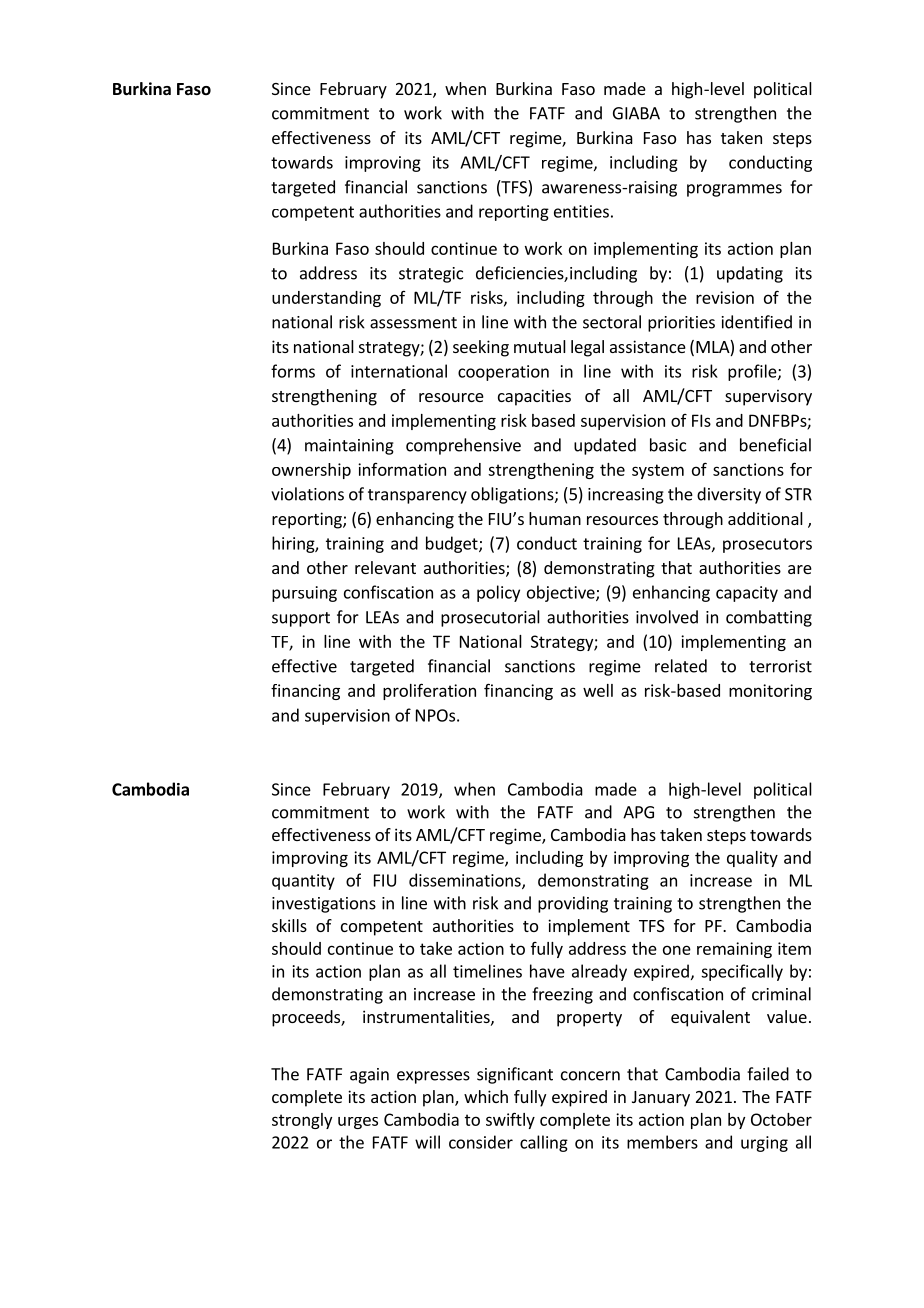 The image size is (924, 1308). What do you see at coordinates (358, 1123) in the screenshot?
I see `urges` at bounding box center [358, 1123].
